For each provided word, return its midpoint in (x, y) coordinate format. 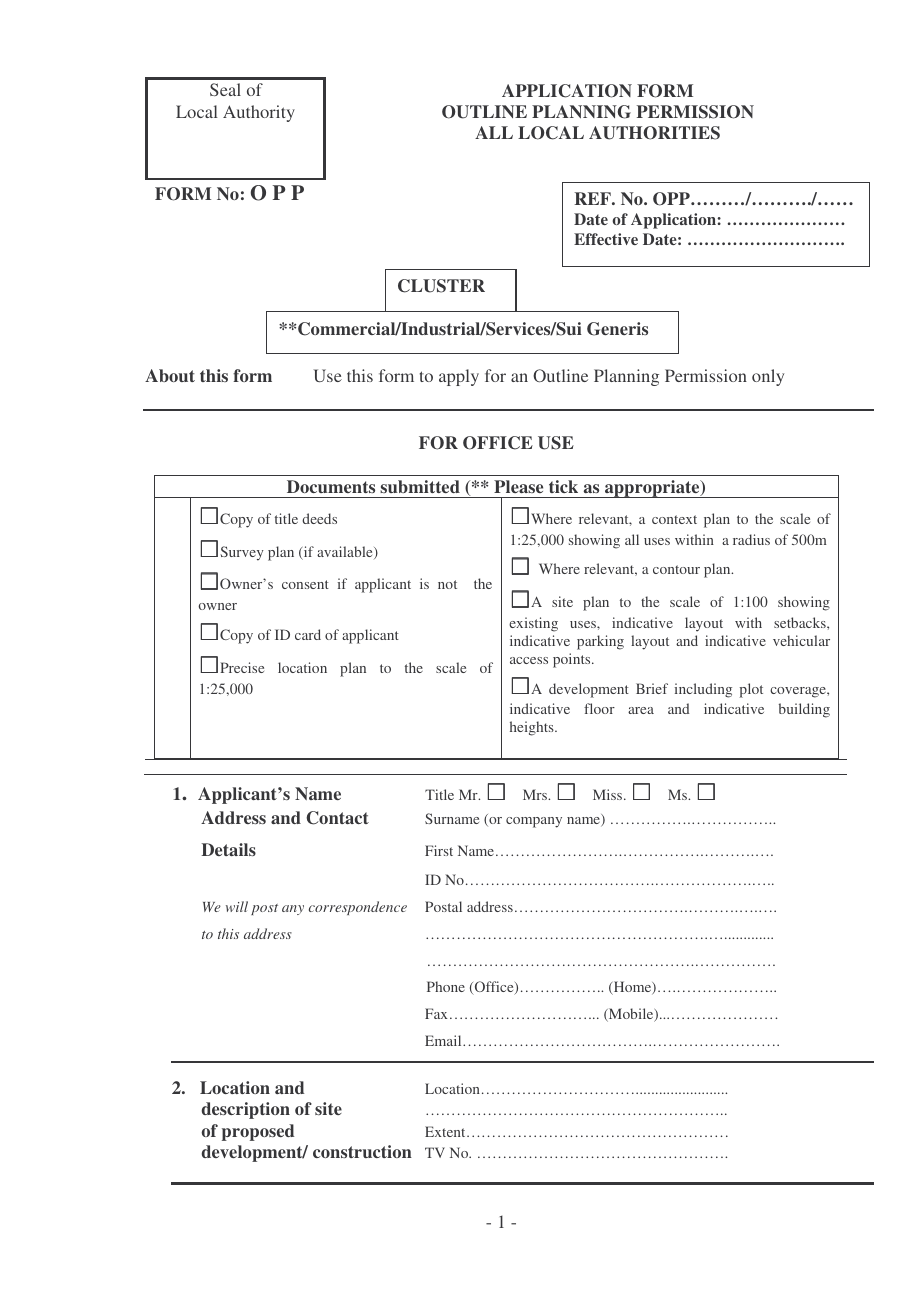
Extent (446, 1131)
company (534, 822)
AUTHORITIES (654, 133)
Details (228, 849)
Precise (242, 667)
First (439, 850)
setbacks (801, 622)
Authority (259, 113)
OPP (672, 199)
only (768, 377)
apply (459, 377)
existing (533, 624)
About (170, 375)
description (246, 1110)
